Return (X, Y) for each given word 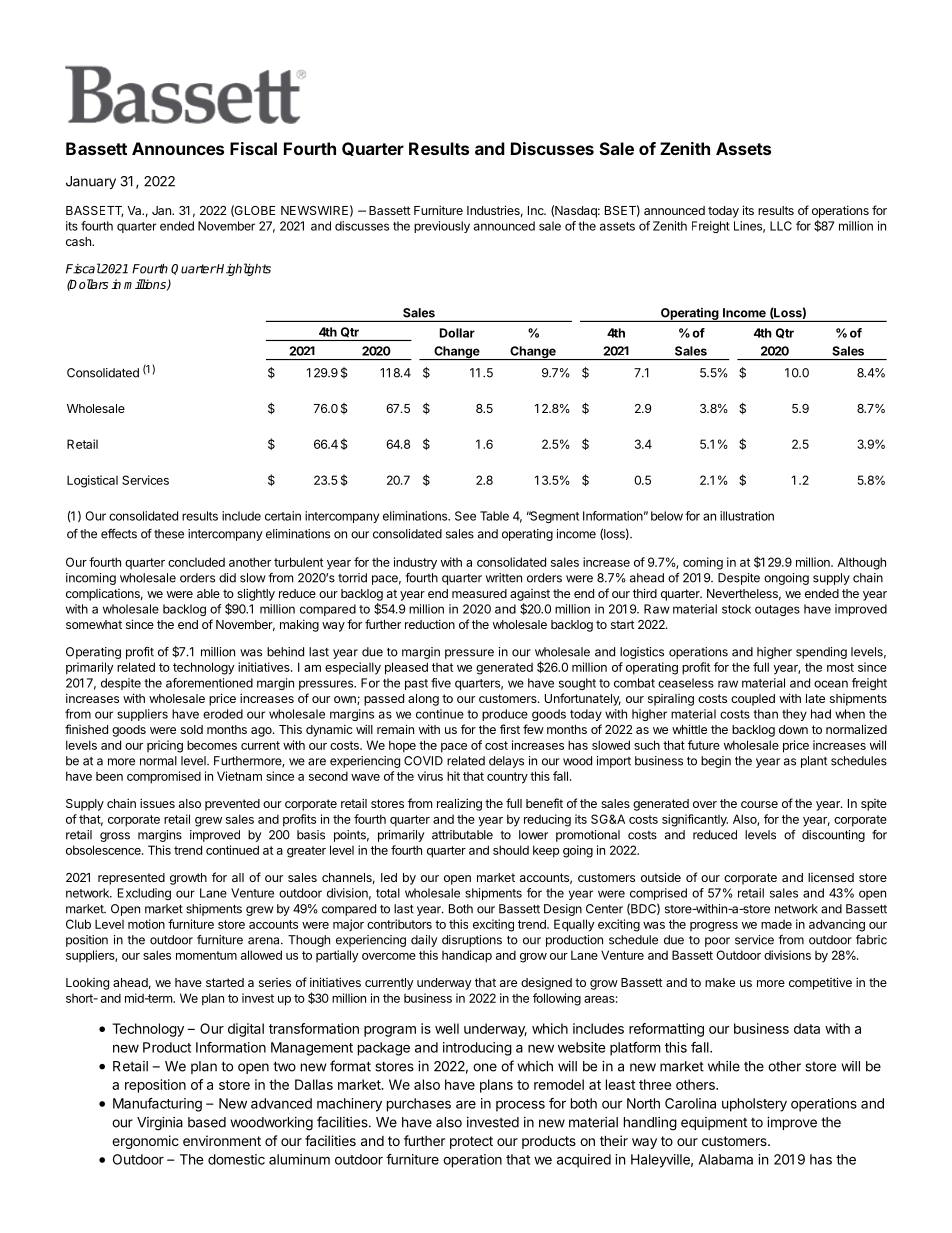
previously (442, 227)
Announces (178, 148)
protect (471, 1142)
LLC (781, 226)
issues (157, 803)
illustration (747, 516)
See (465, 516)
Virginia (160, 1124)
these (169, 534)
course (759, 804)
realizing (459, 804)
